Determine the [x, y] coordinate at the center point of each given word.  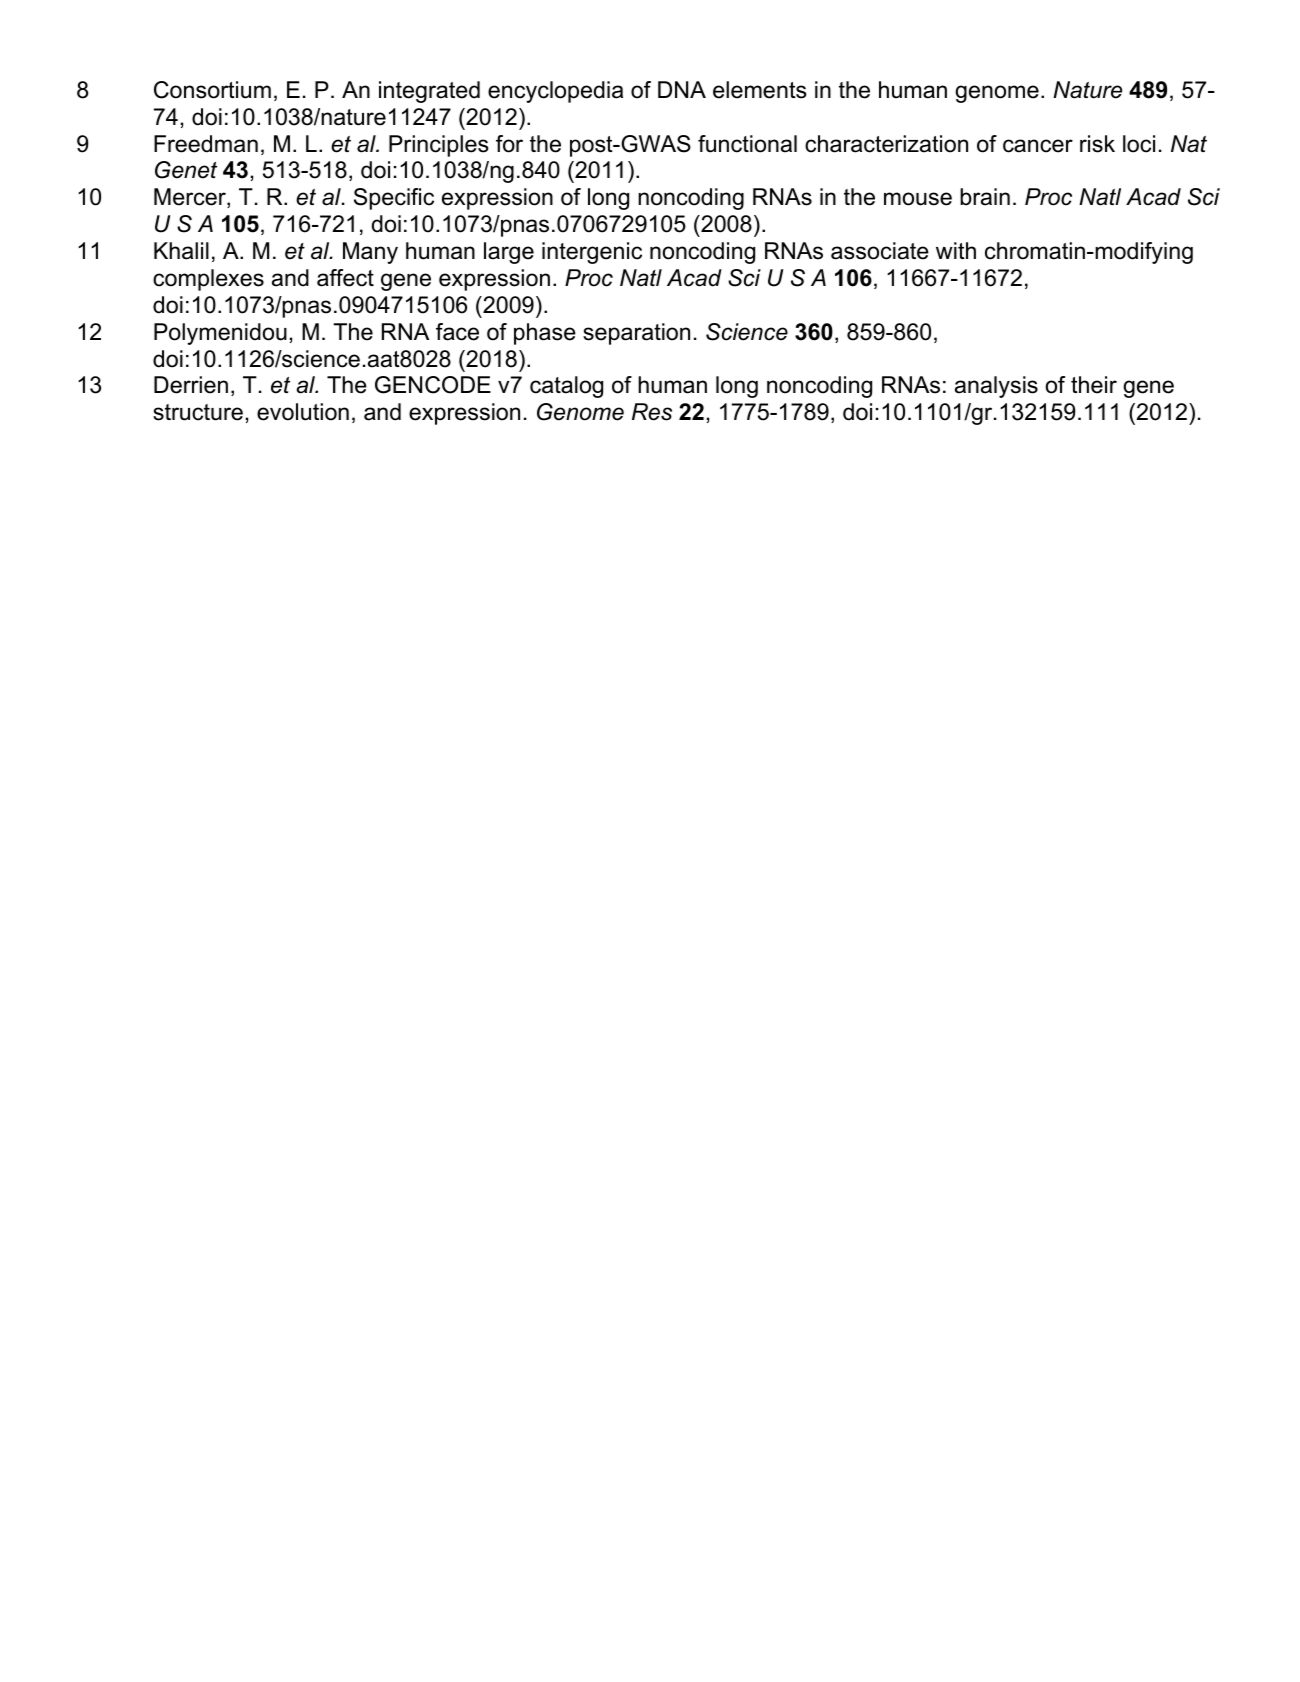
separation [636, 334]
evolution [303, 412]
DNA [682, 89]
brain [985, 197]
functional [747, 144]
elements [760, 90]
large [509, 253]
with [956, 250]
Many [370, 253]
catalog [566, 387]
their [1094, 385]
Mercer [191, 198]
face [457, 332]
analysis [996, 387]
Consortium [212, 90]
